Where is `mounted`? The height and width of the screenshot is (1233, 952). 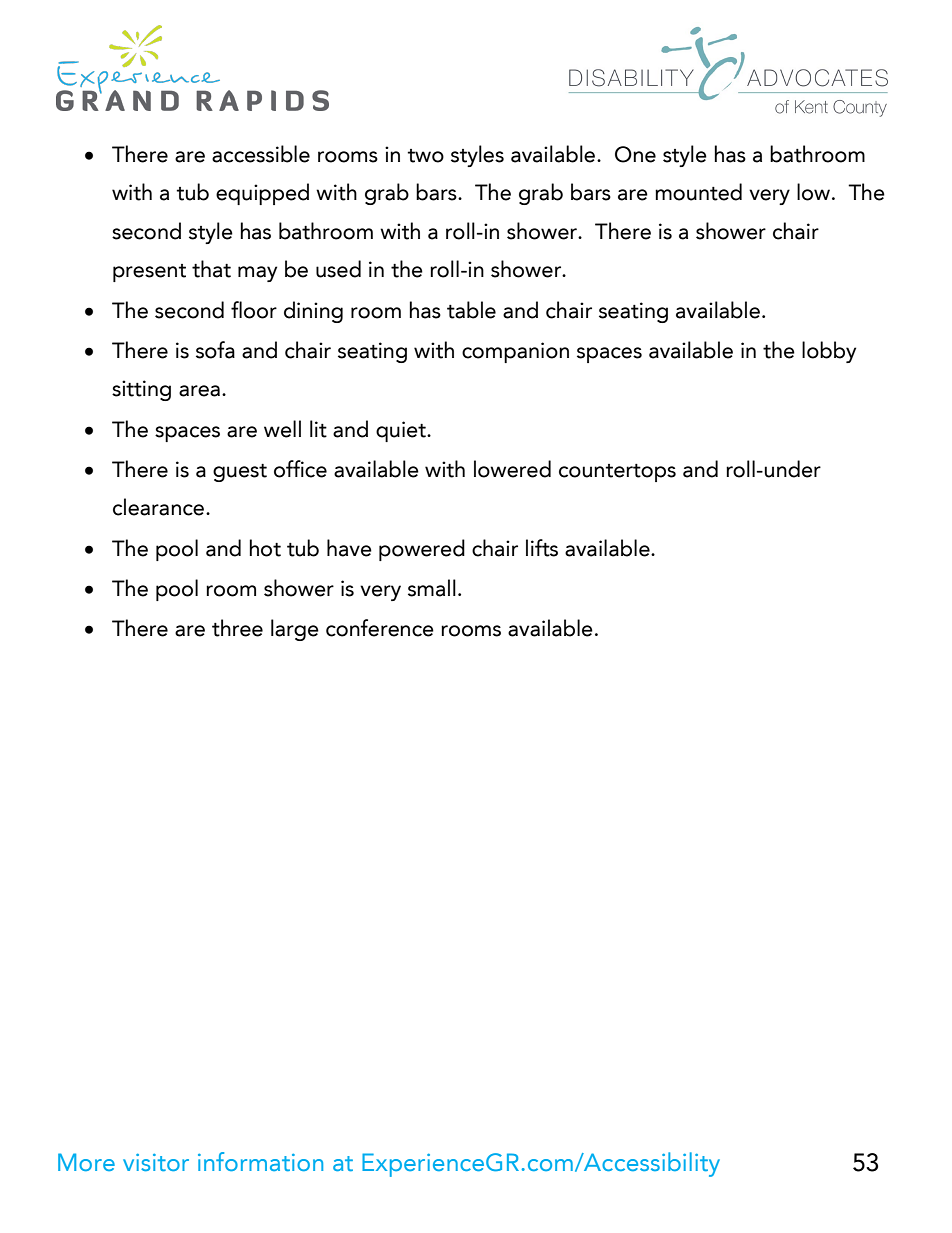 mounted is located at coordinates (698, 192).
